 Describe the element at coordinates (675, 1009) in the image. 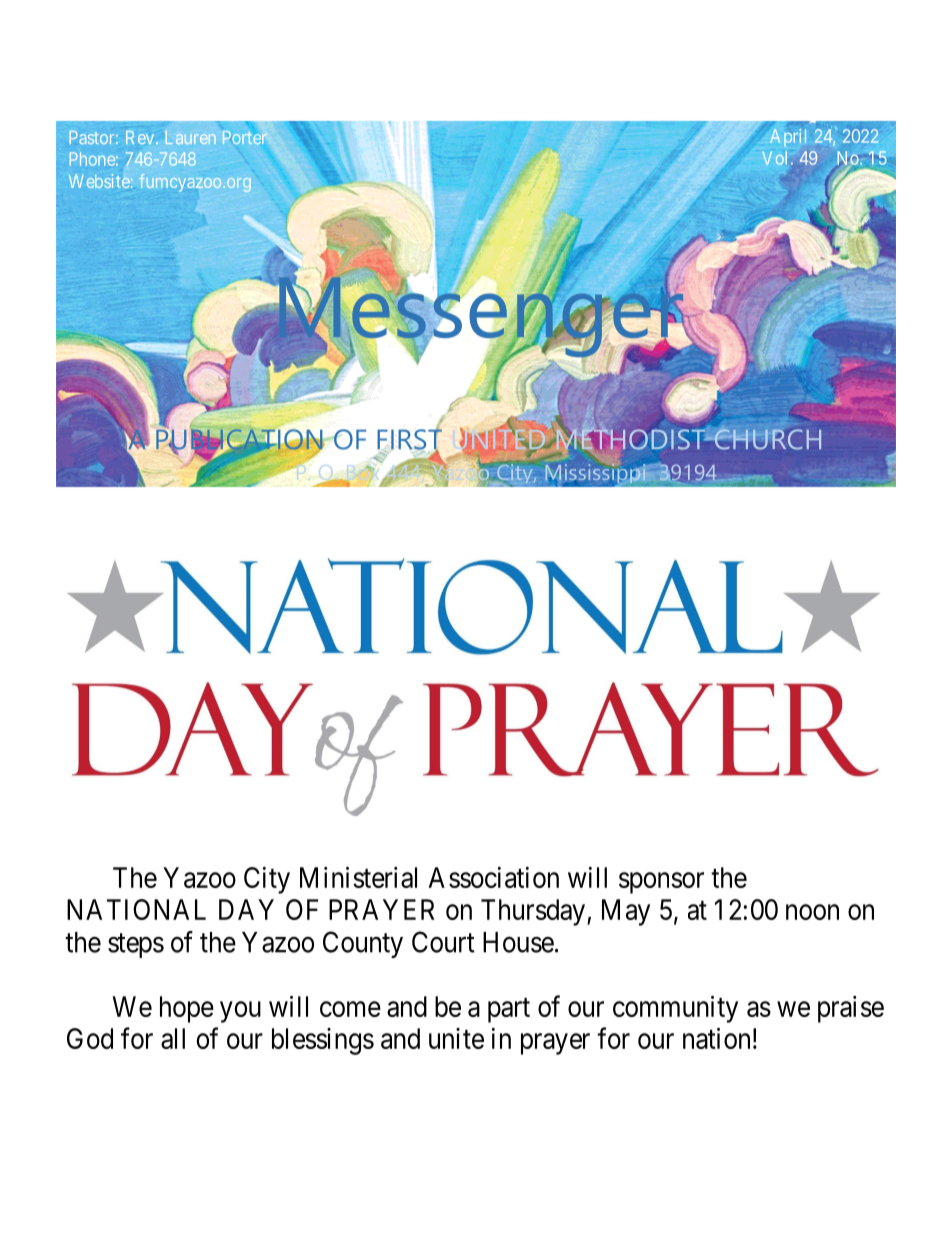

I see `community` at that location.
